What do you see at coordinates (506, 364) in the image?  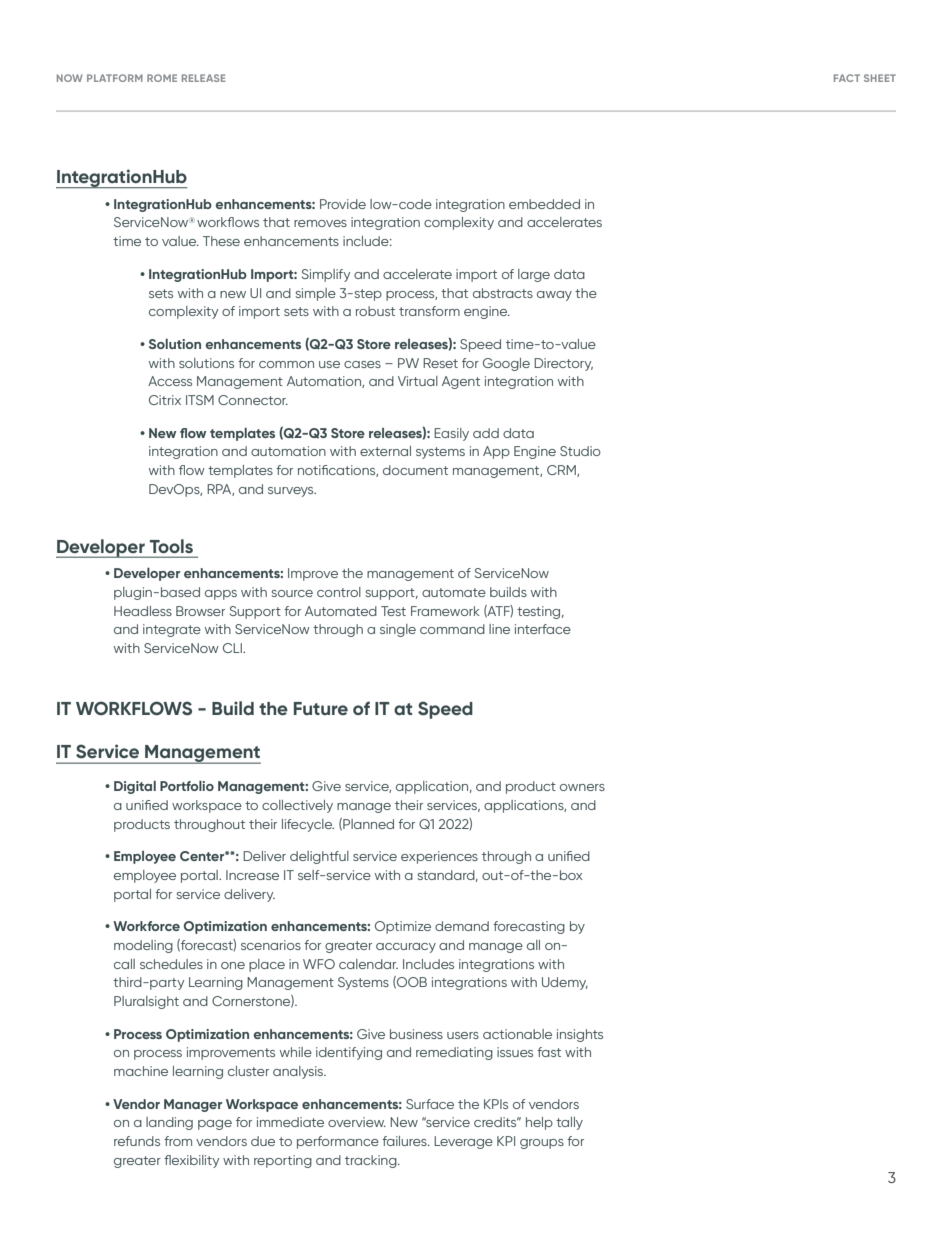 I see `Google` at bounding box center [506, 364].
